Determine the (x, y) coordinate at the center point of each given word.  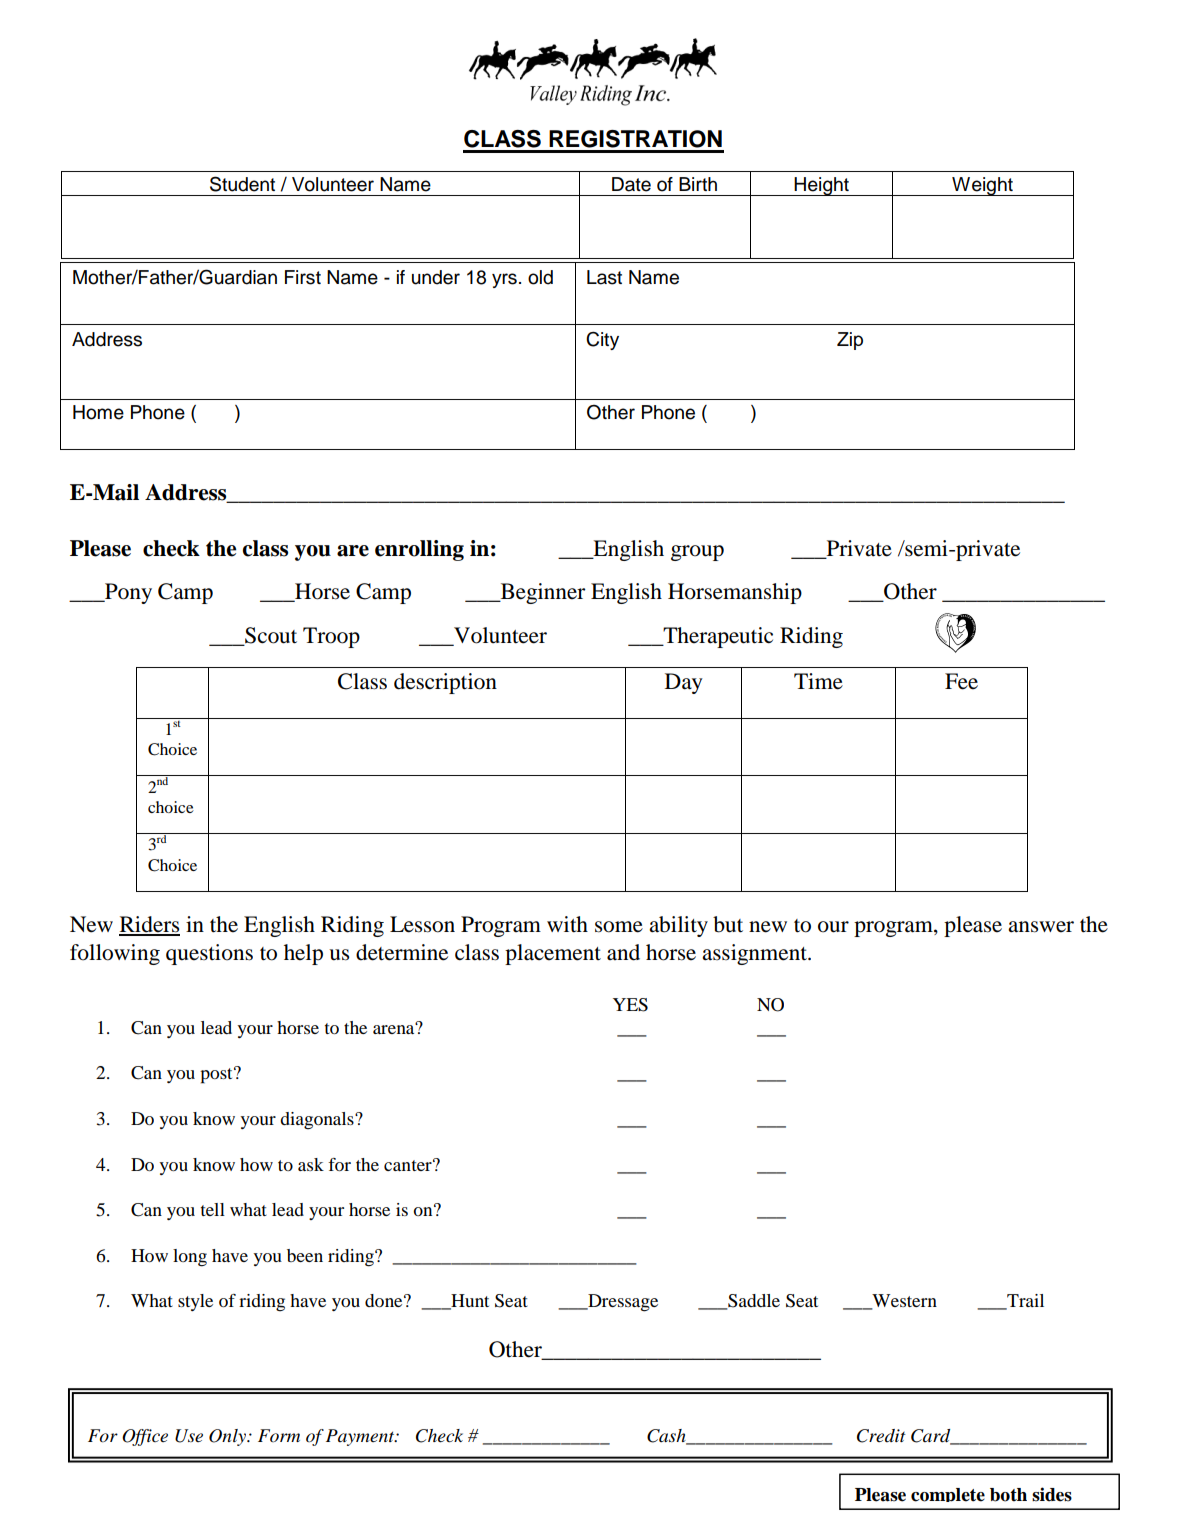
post (217, 1075)
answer (1041, 927)
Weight (982, 186)
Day (684, 683)
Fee (961, 681)
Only (228, 1437)
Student (242, 184)
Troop (331, 637)
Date (631, 184)
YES (630, 1005)
